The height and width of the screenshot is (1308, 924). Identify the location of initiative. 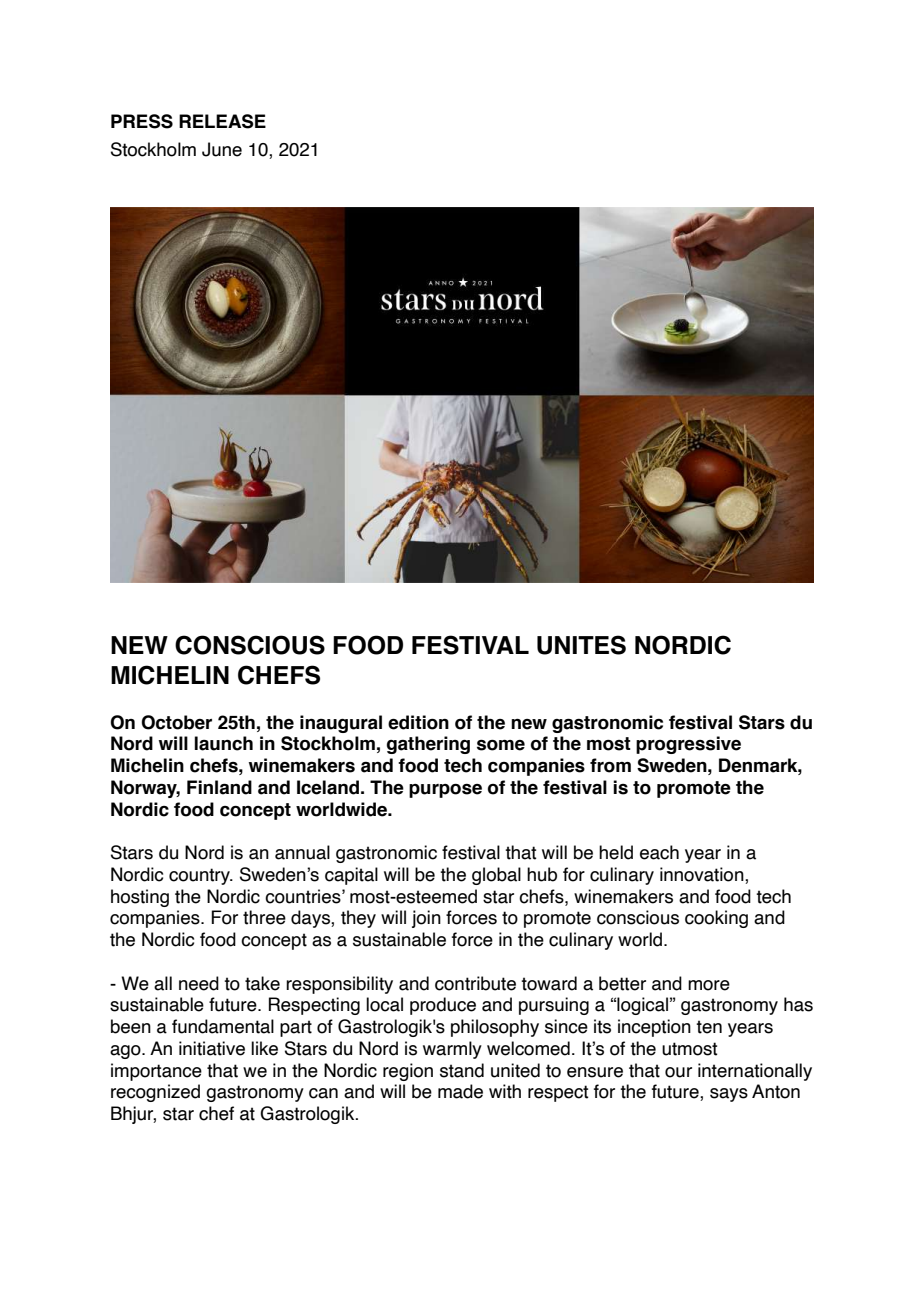
(212, 1048).
